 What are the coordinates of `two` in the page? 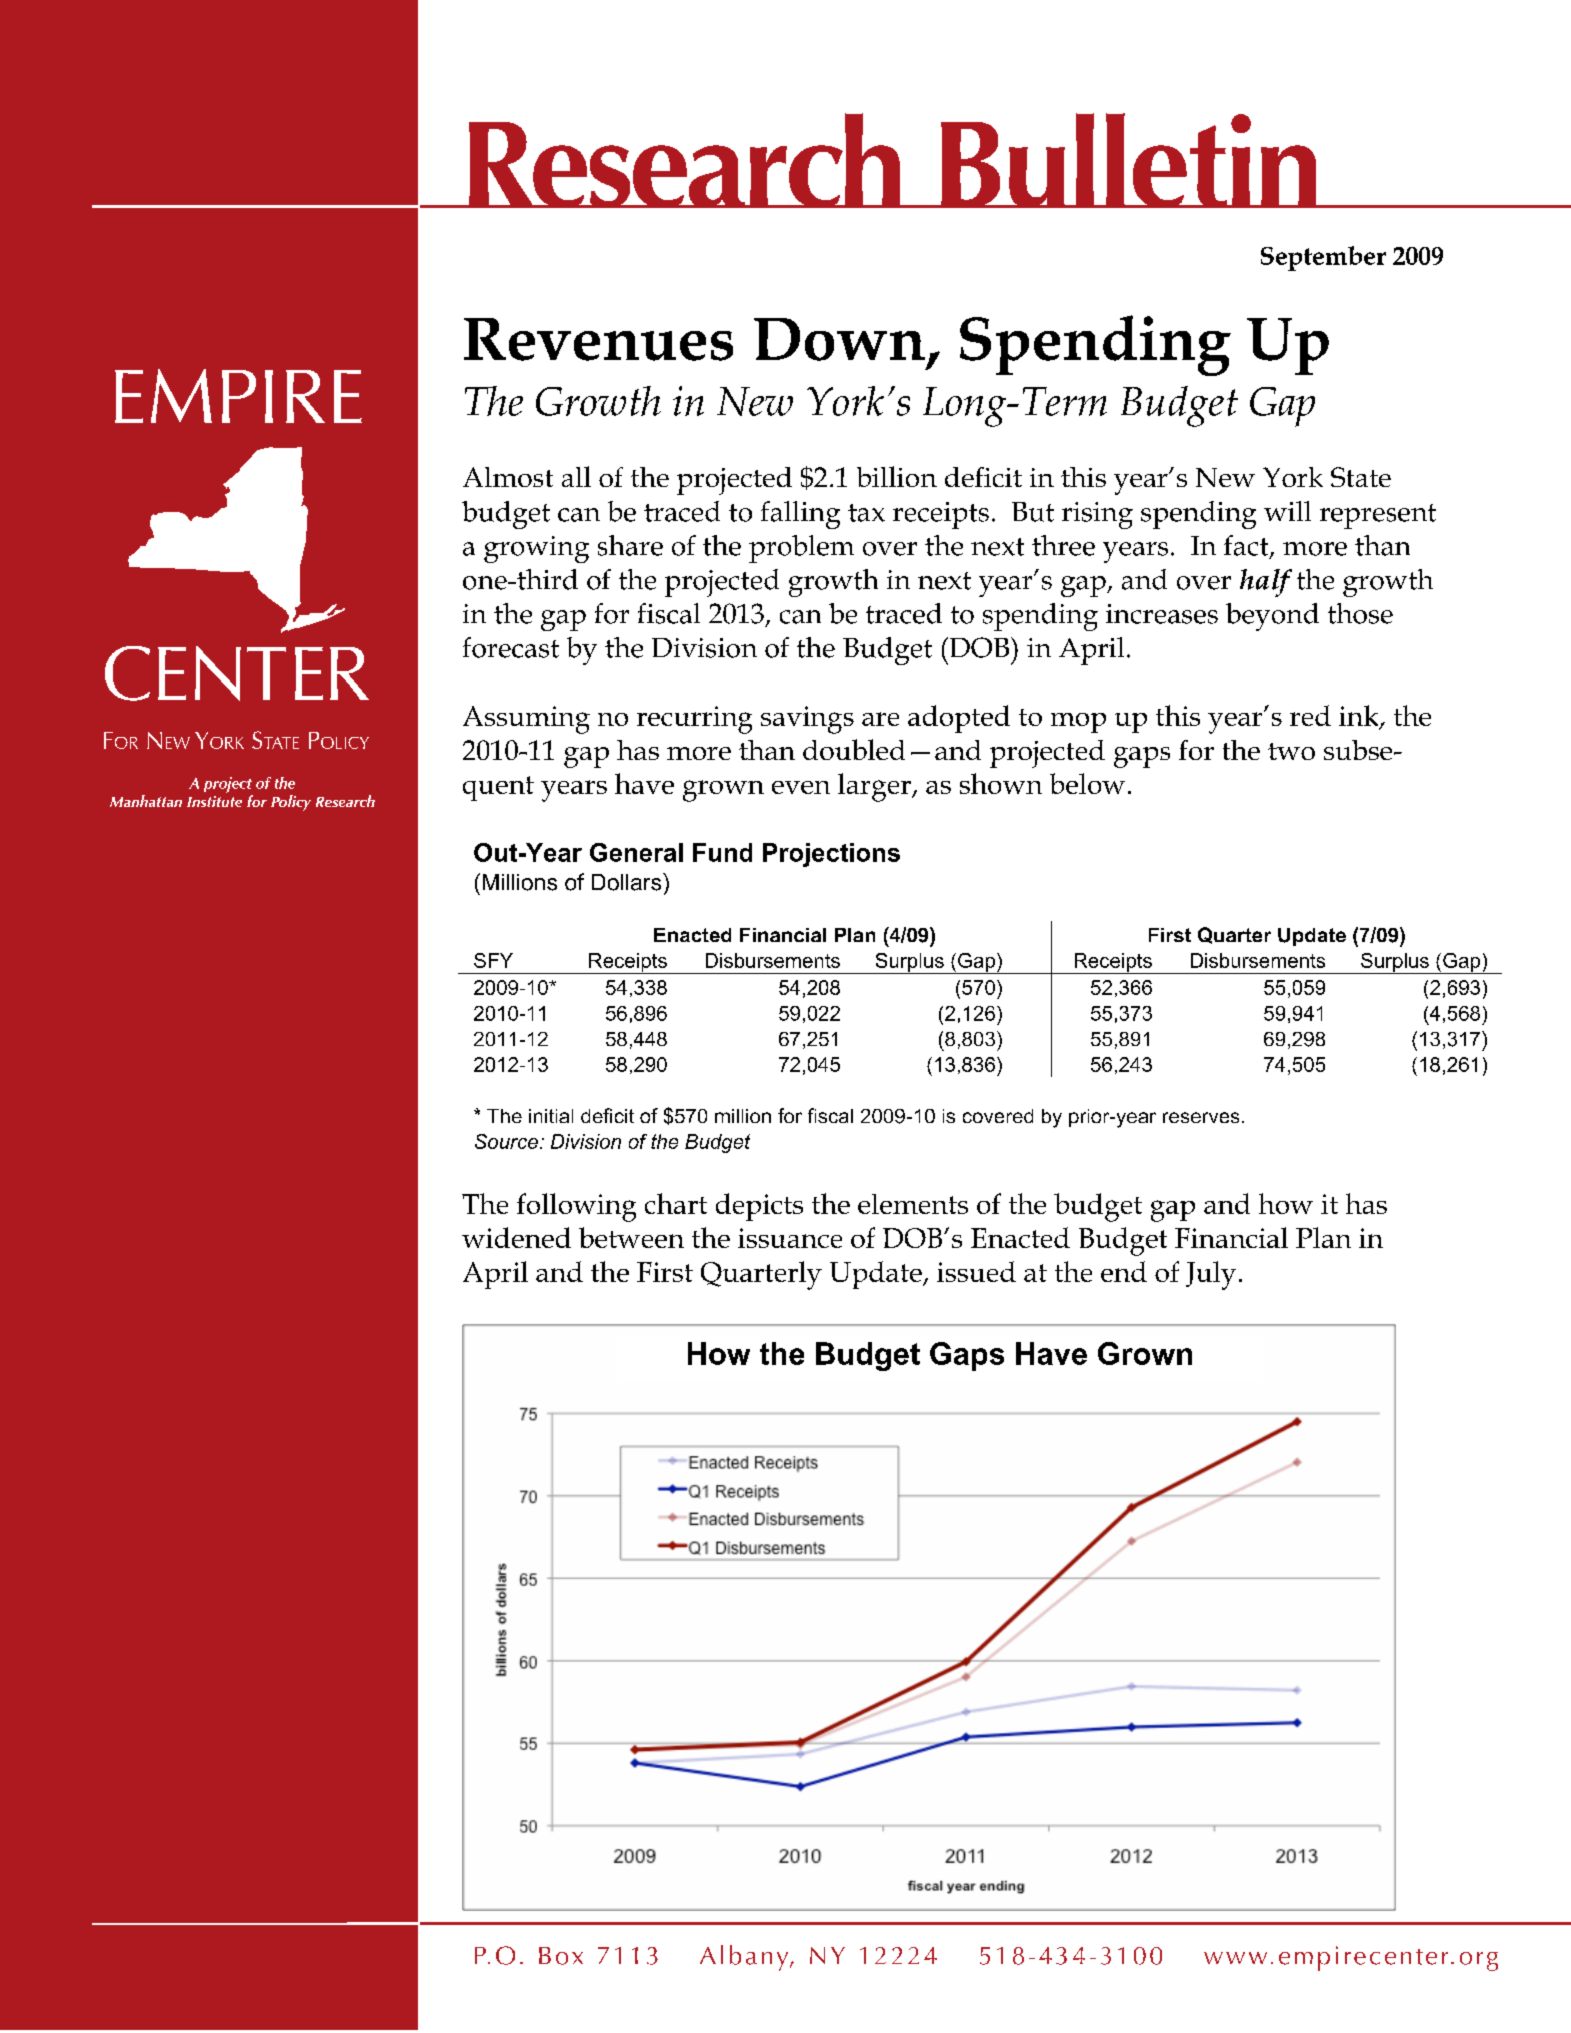 It's located at (1291, 751).
